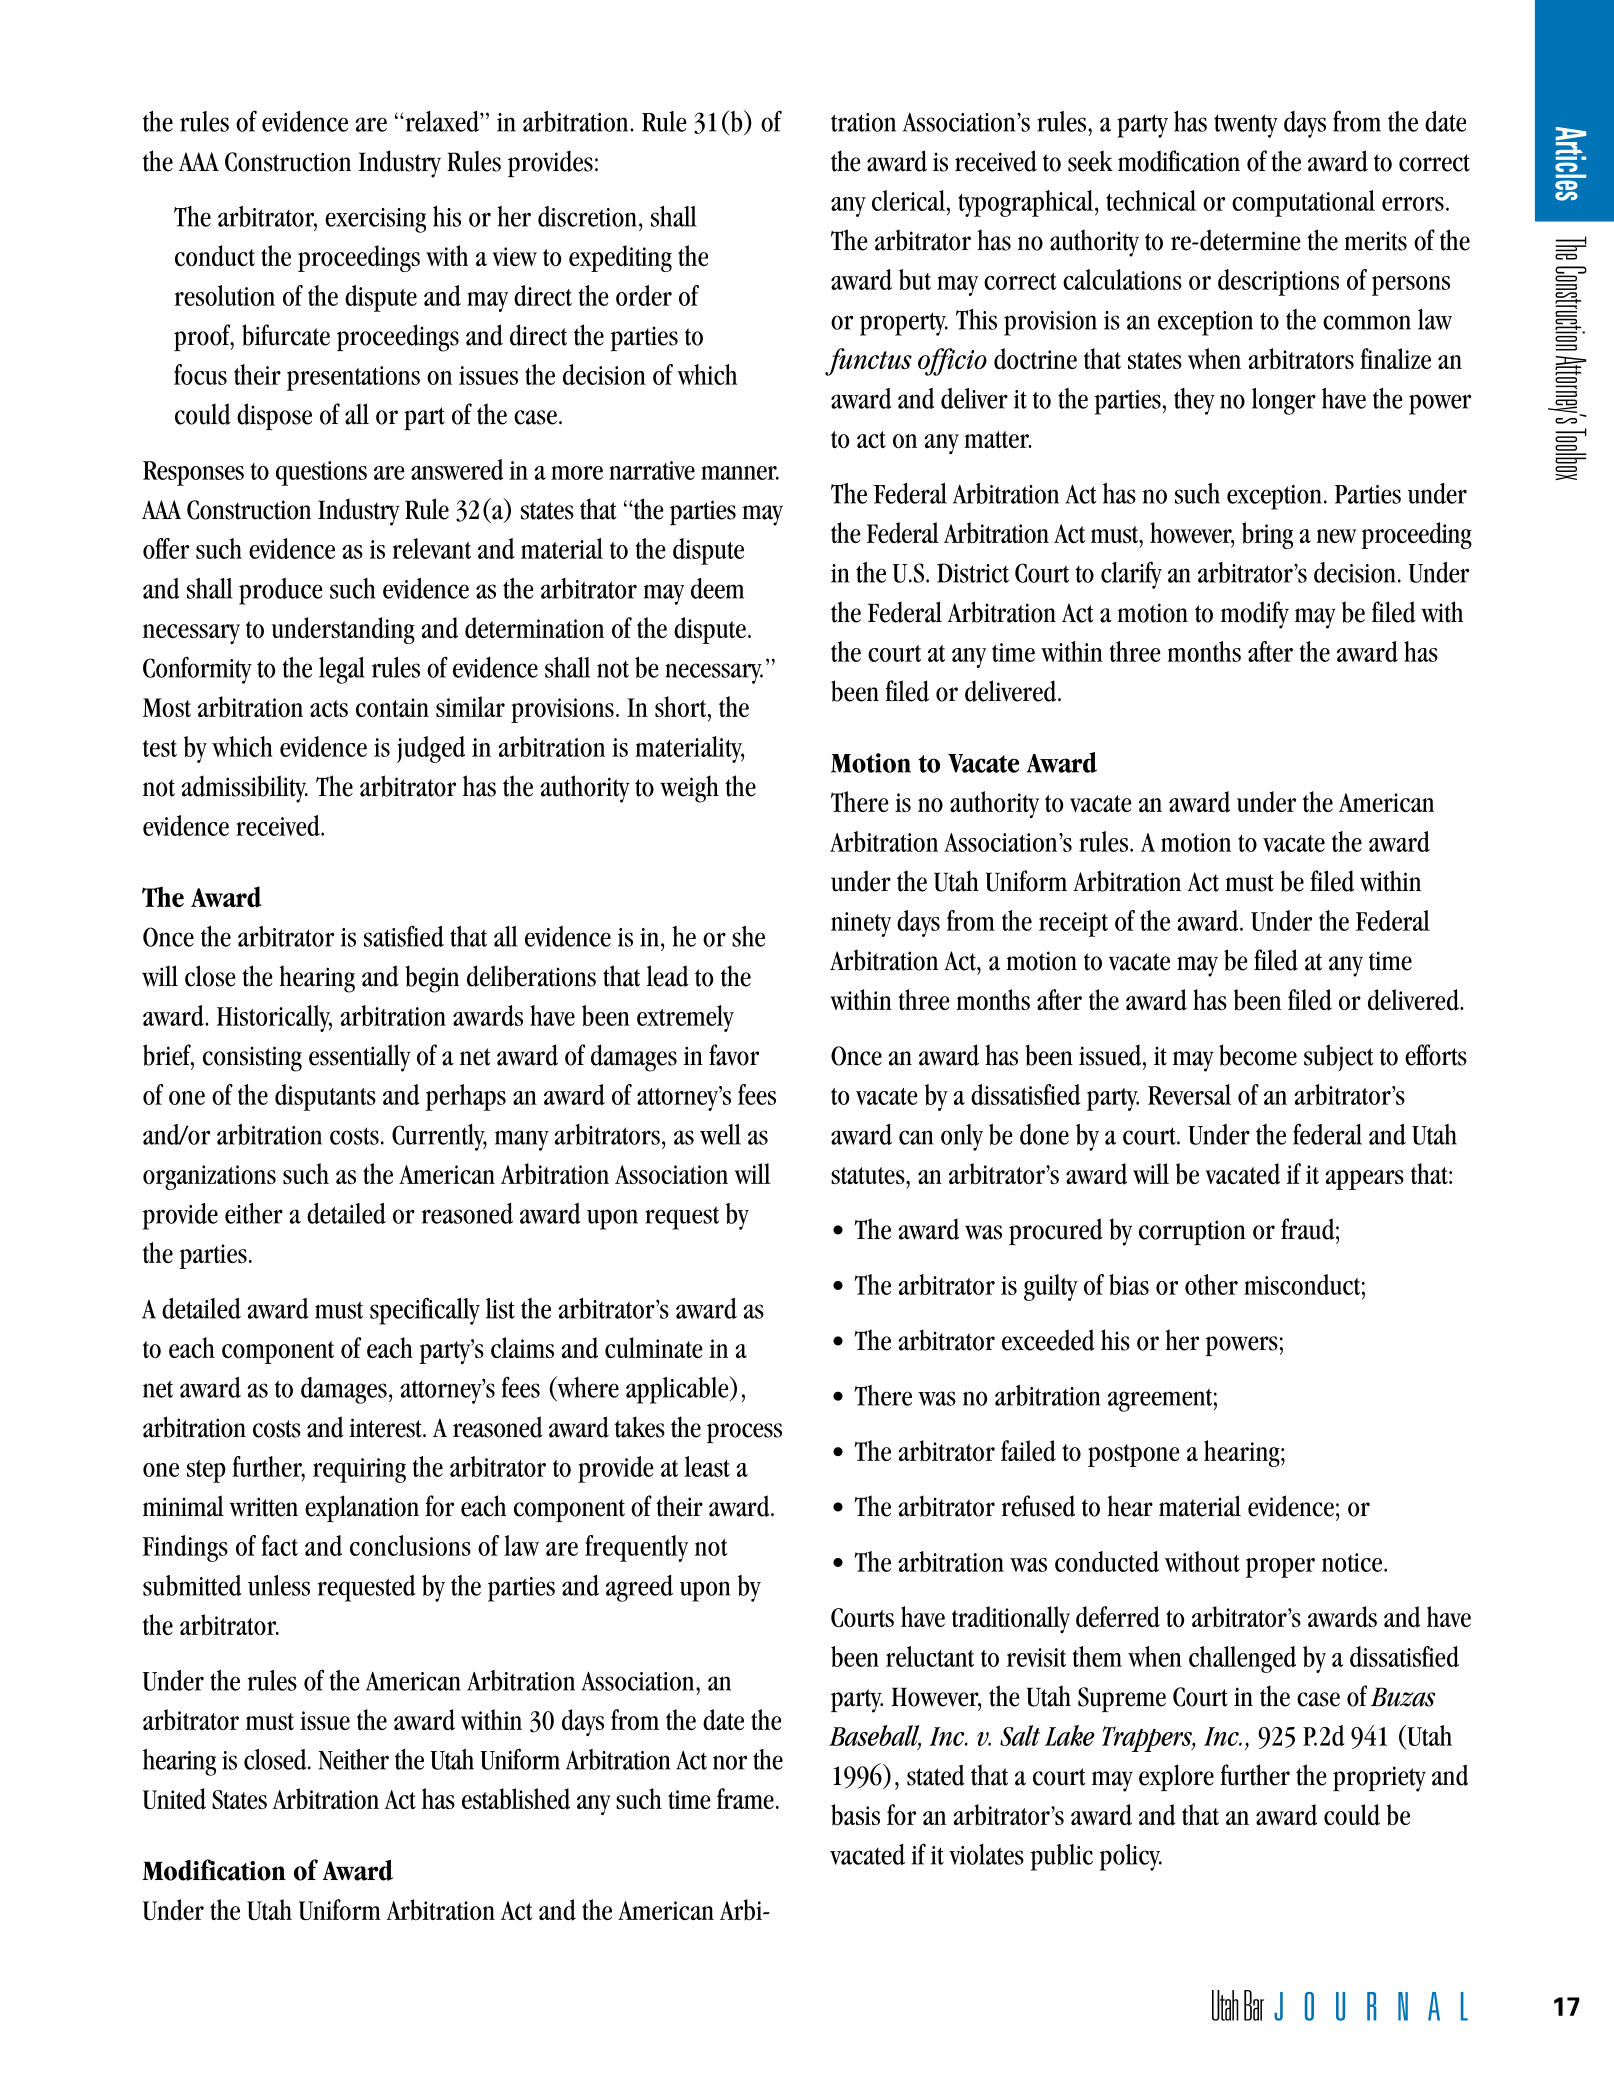 This image has height=2089, width=1614. Describe the element at coordinates (1303, 203) in the image. I see `computational` at that location.
